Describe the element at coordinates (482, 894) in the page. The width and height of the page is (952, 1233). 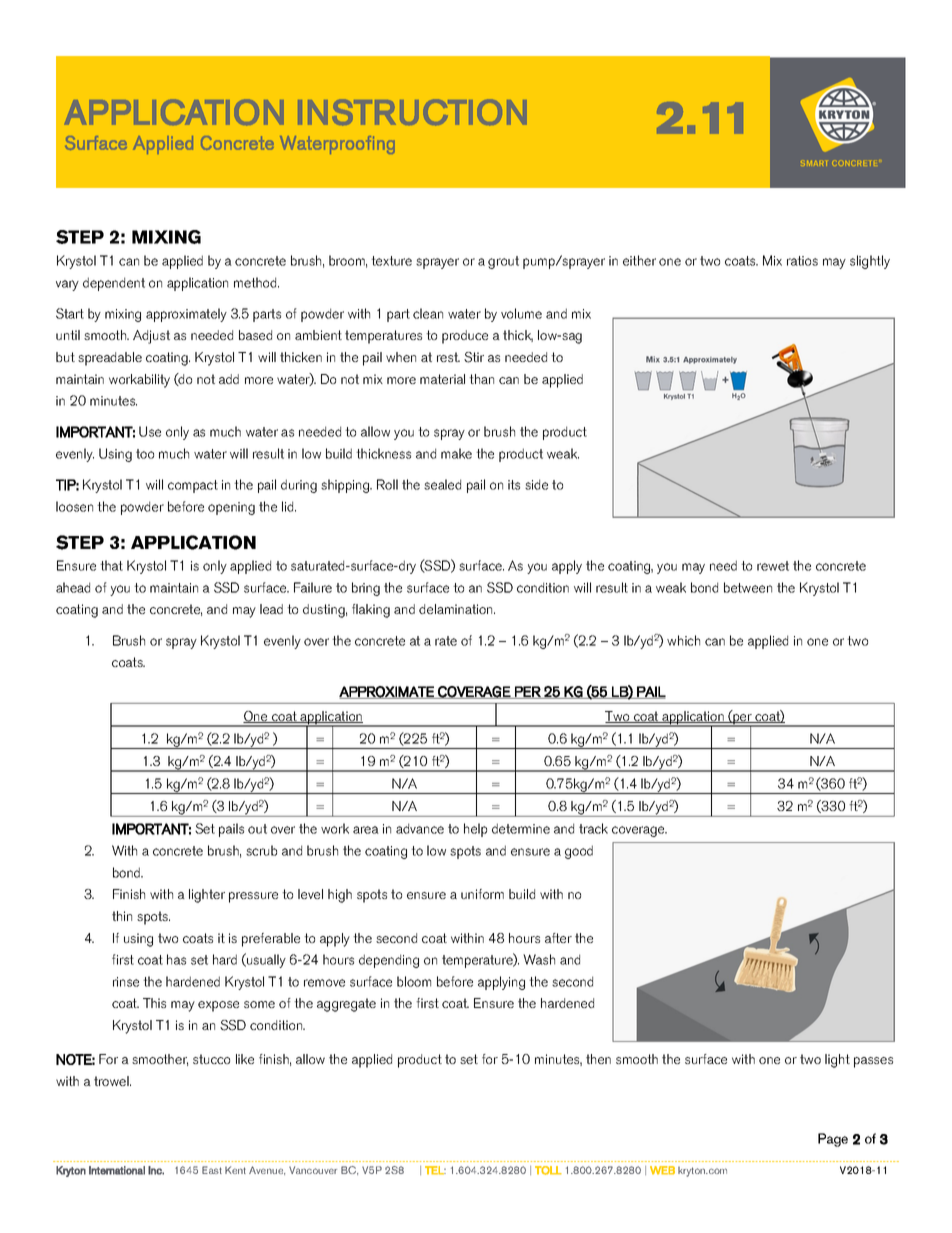
I see `uniform` at that location.
